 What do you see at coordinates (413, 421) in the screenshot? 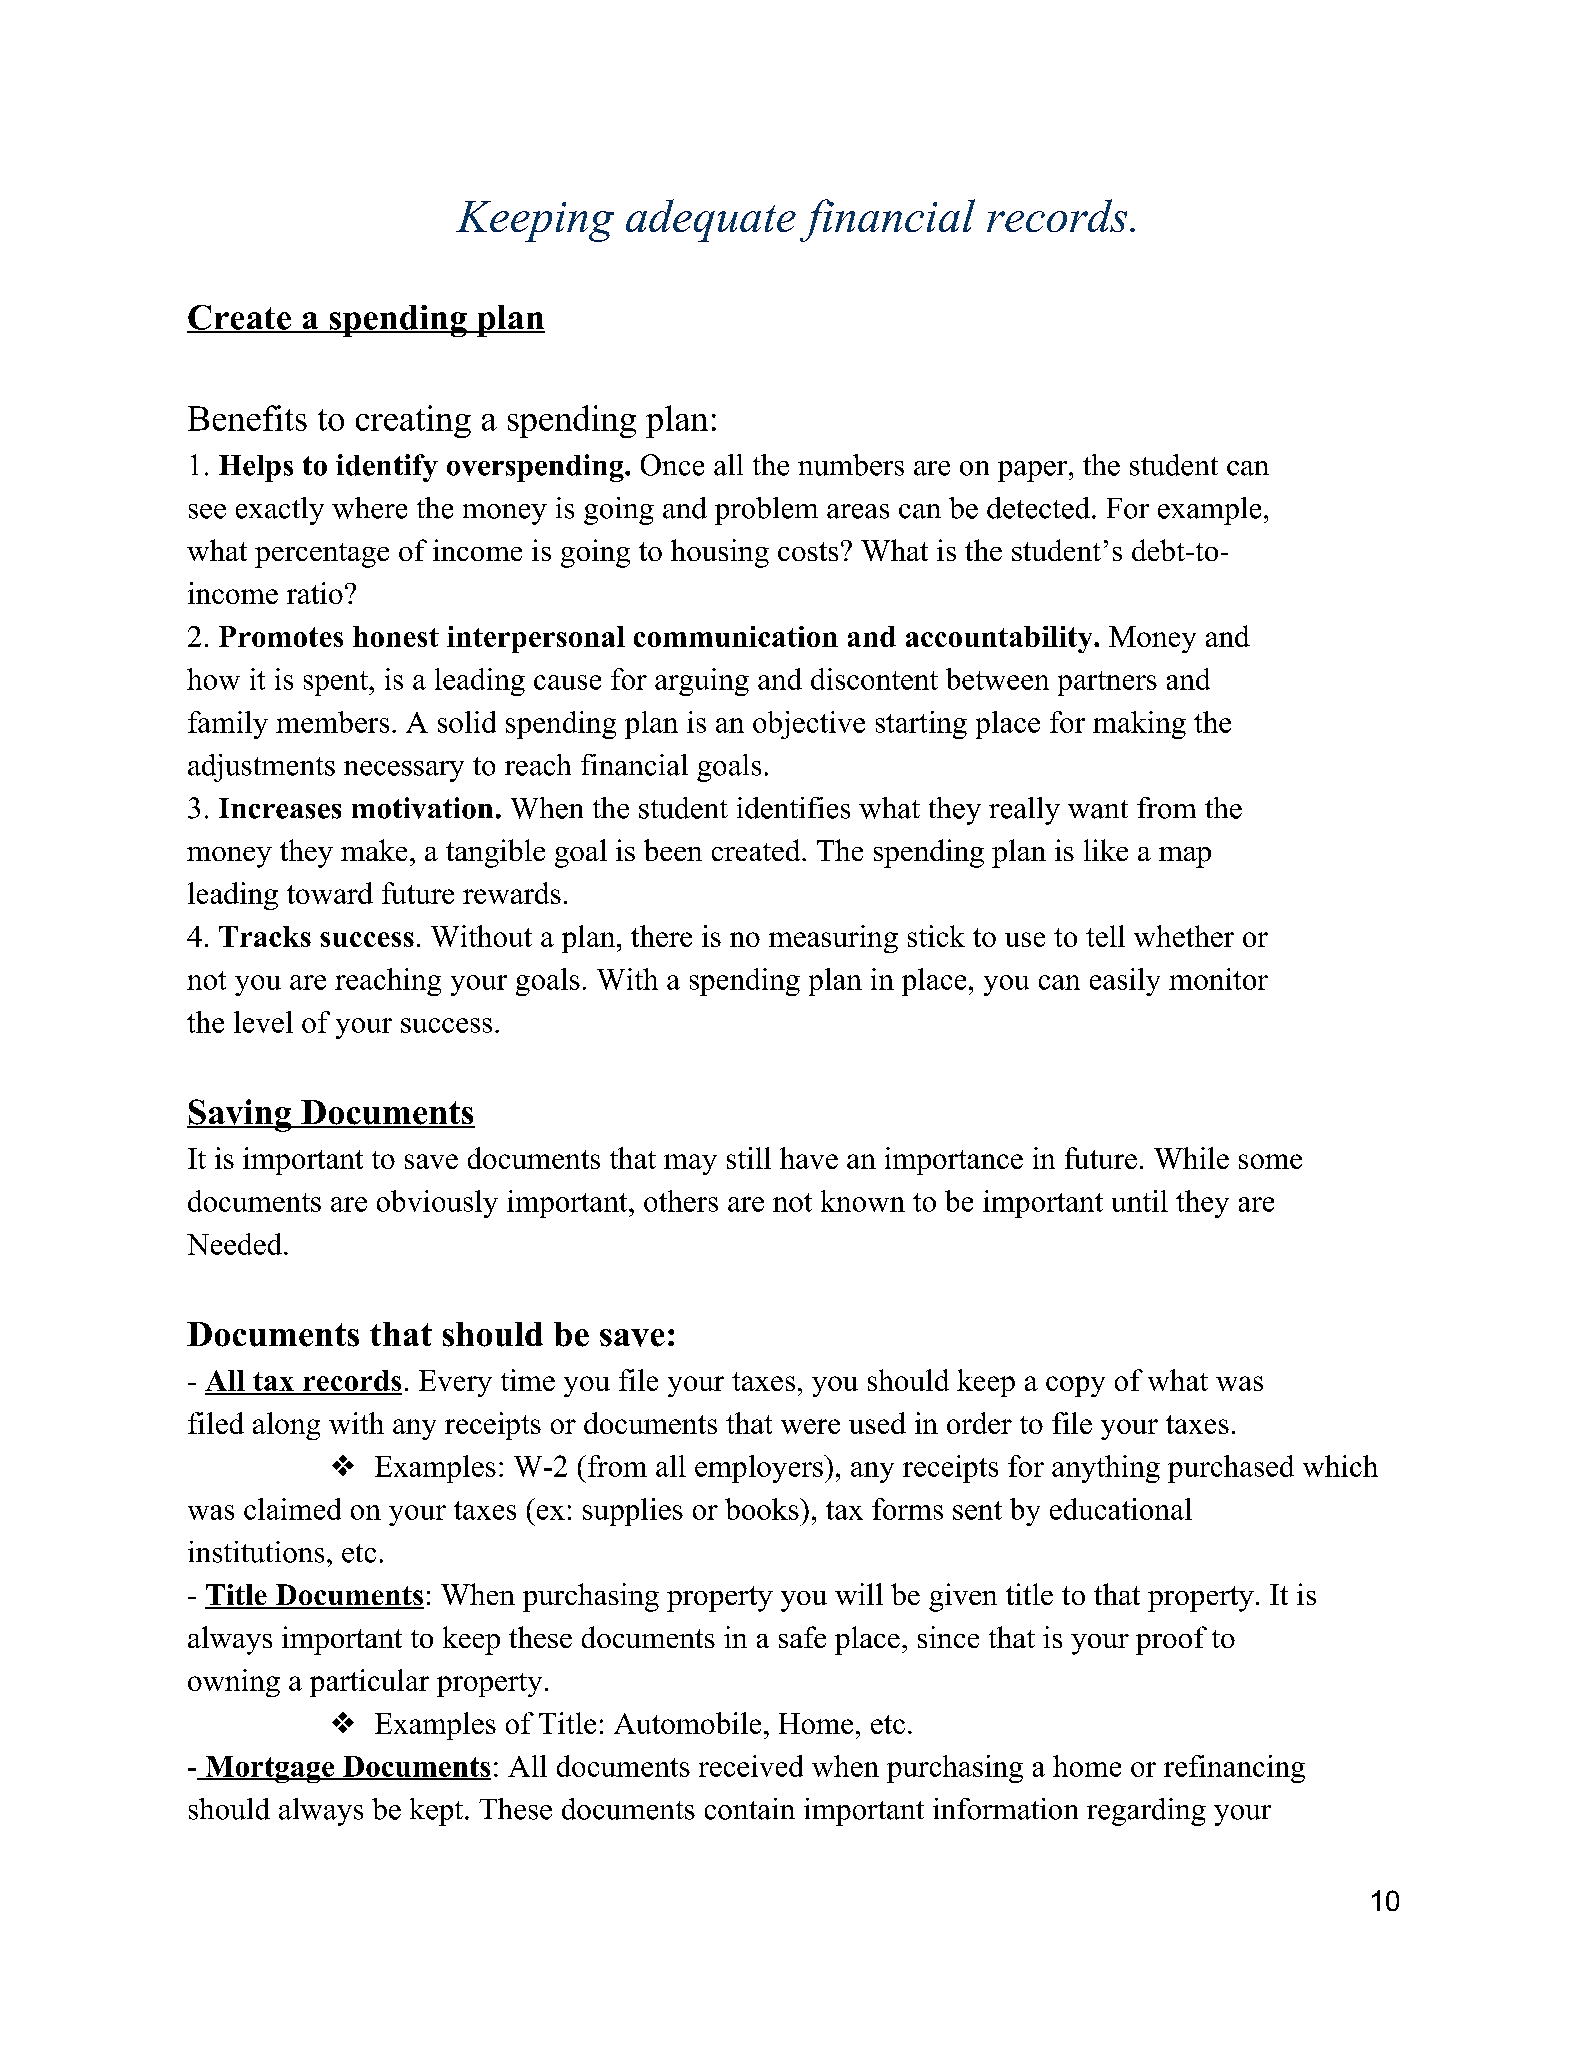
I see `creating` at bounding box center [413, 421].
